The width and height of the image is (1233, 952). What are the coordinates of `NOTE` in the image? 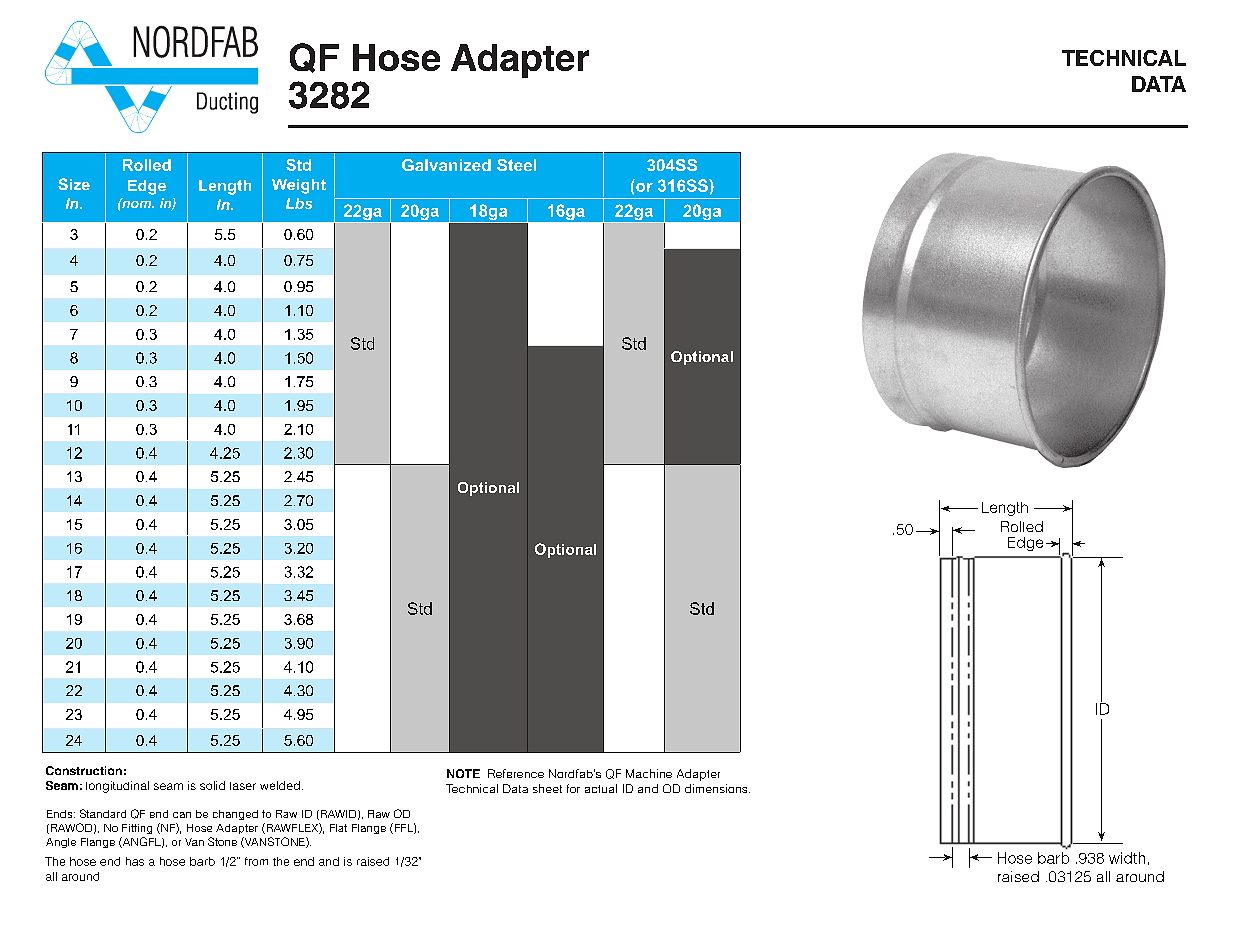 It's located at (463, 773).
